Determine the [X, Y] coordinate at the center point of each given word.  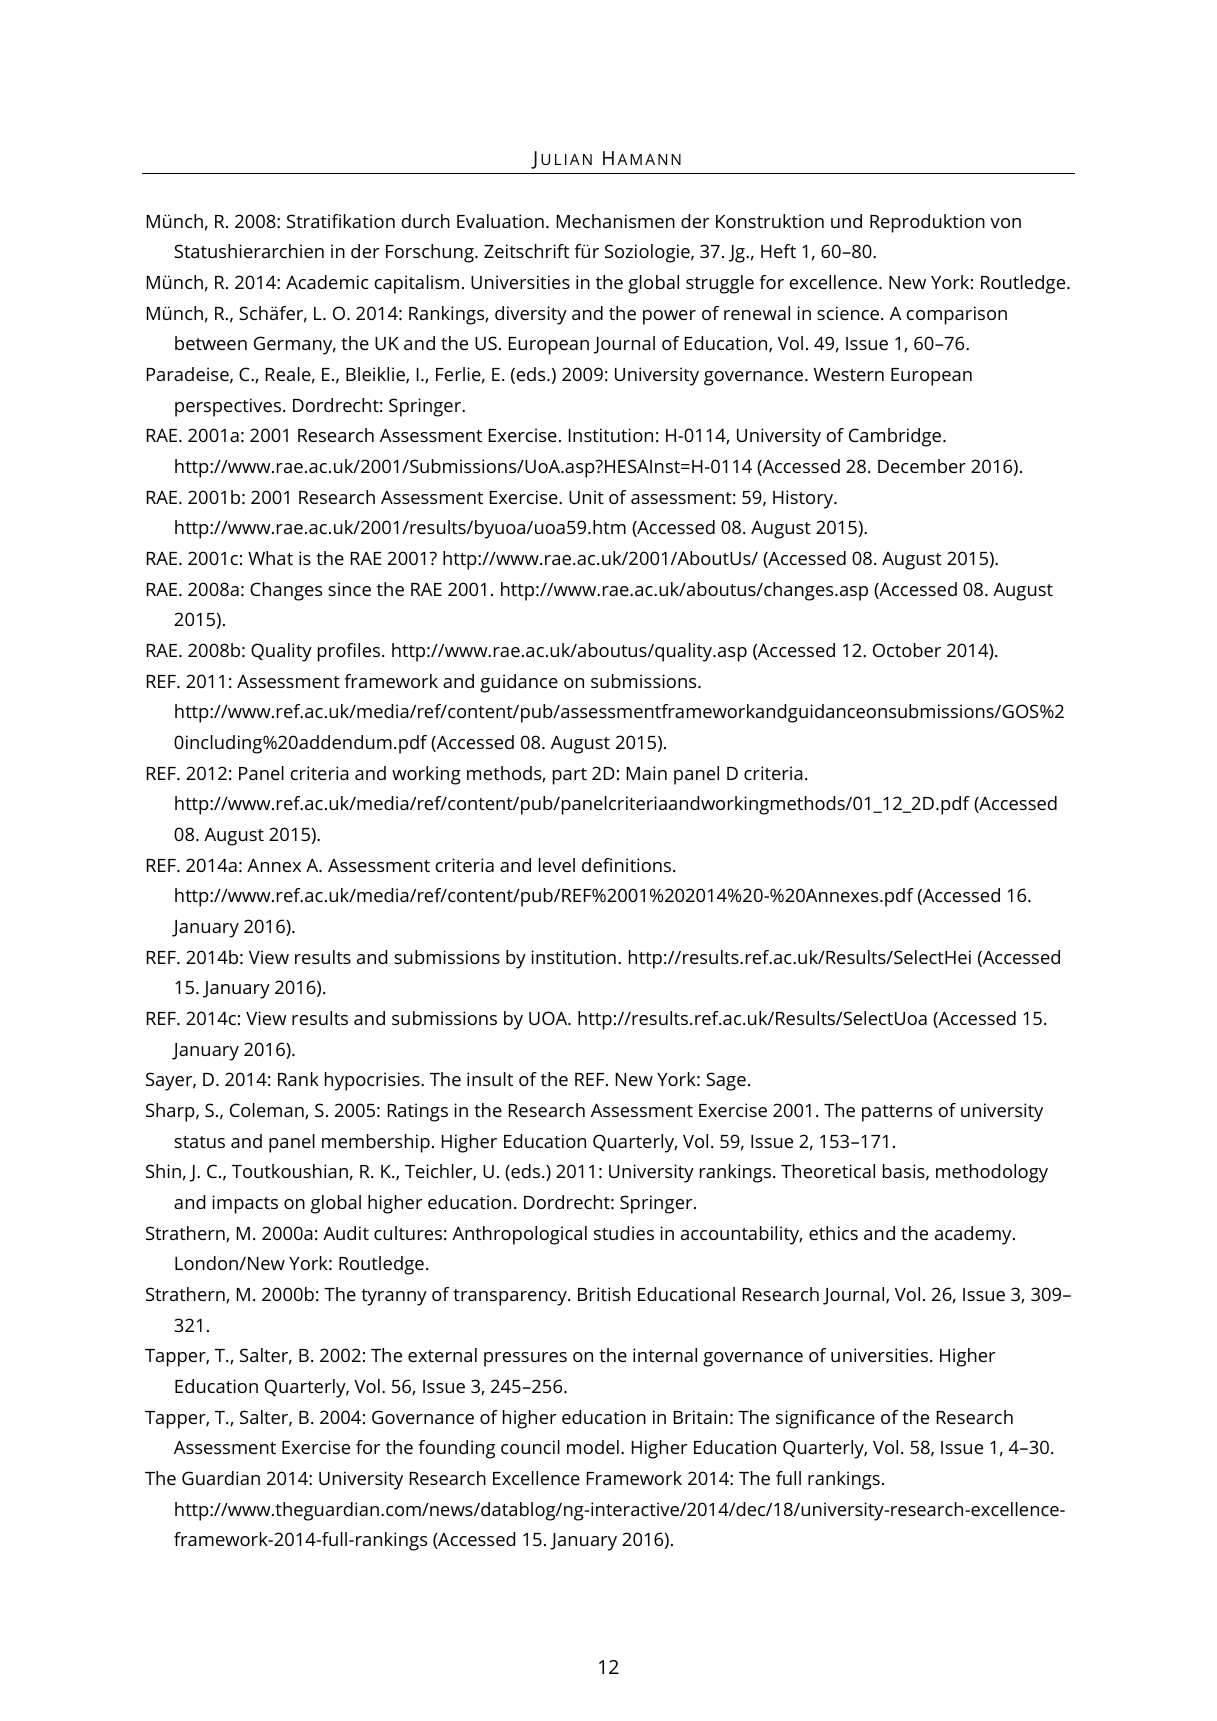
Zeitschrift [526, 251]
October [907, 650]
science [848, 313]
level [557, 865]
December [922, 466]
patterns [897, 1113]
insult [490, 1079]
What [270, 558]
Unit [586, 497]
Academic [327, 282]
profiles [350, 652]
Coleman [268, 1111]
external [442, 1355]
